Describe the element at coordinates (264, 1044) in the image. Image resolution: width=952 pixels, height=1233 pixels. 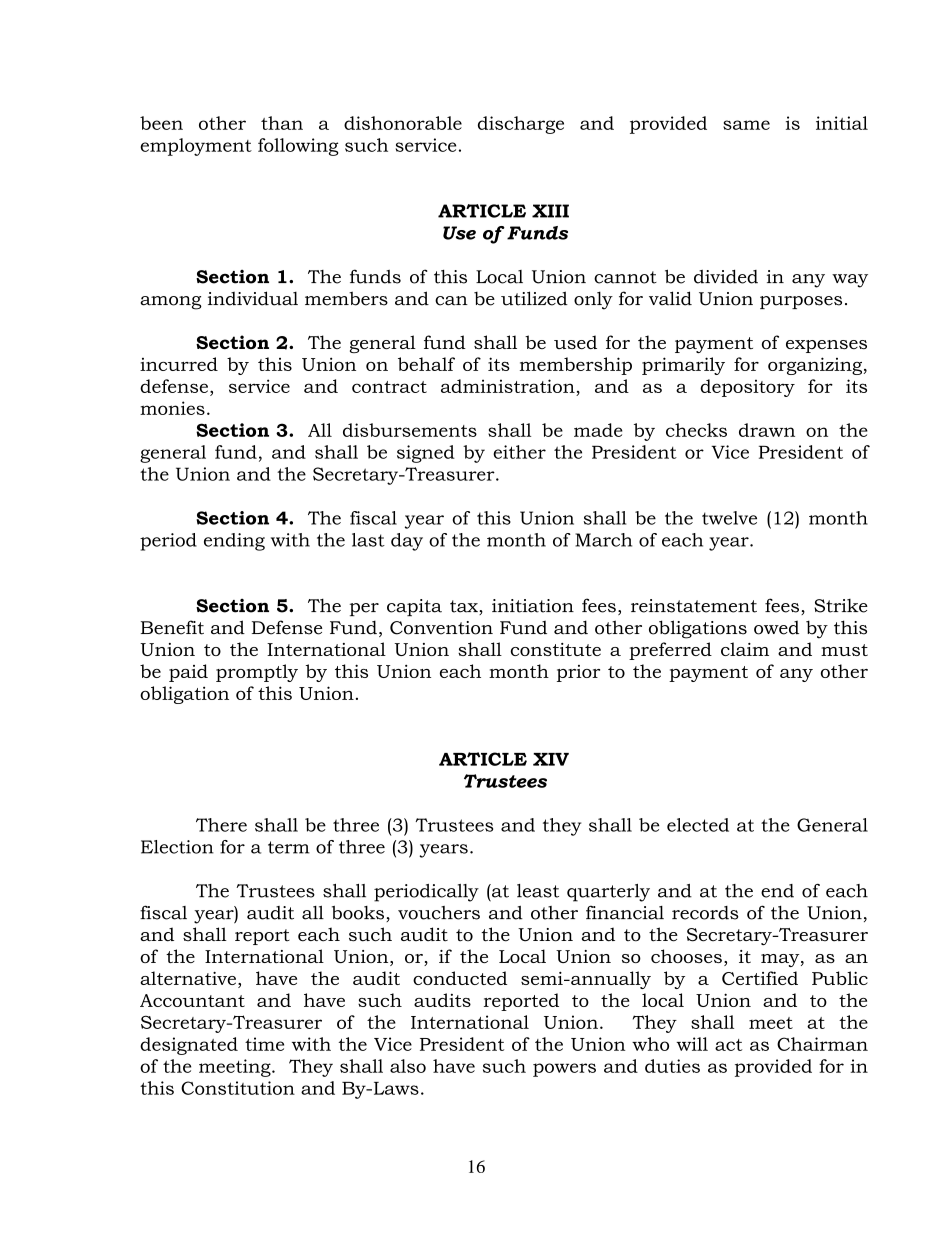
I see `time` at that location.
